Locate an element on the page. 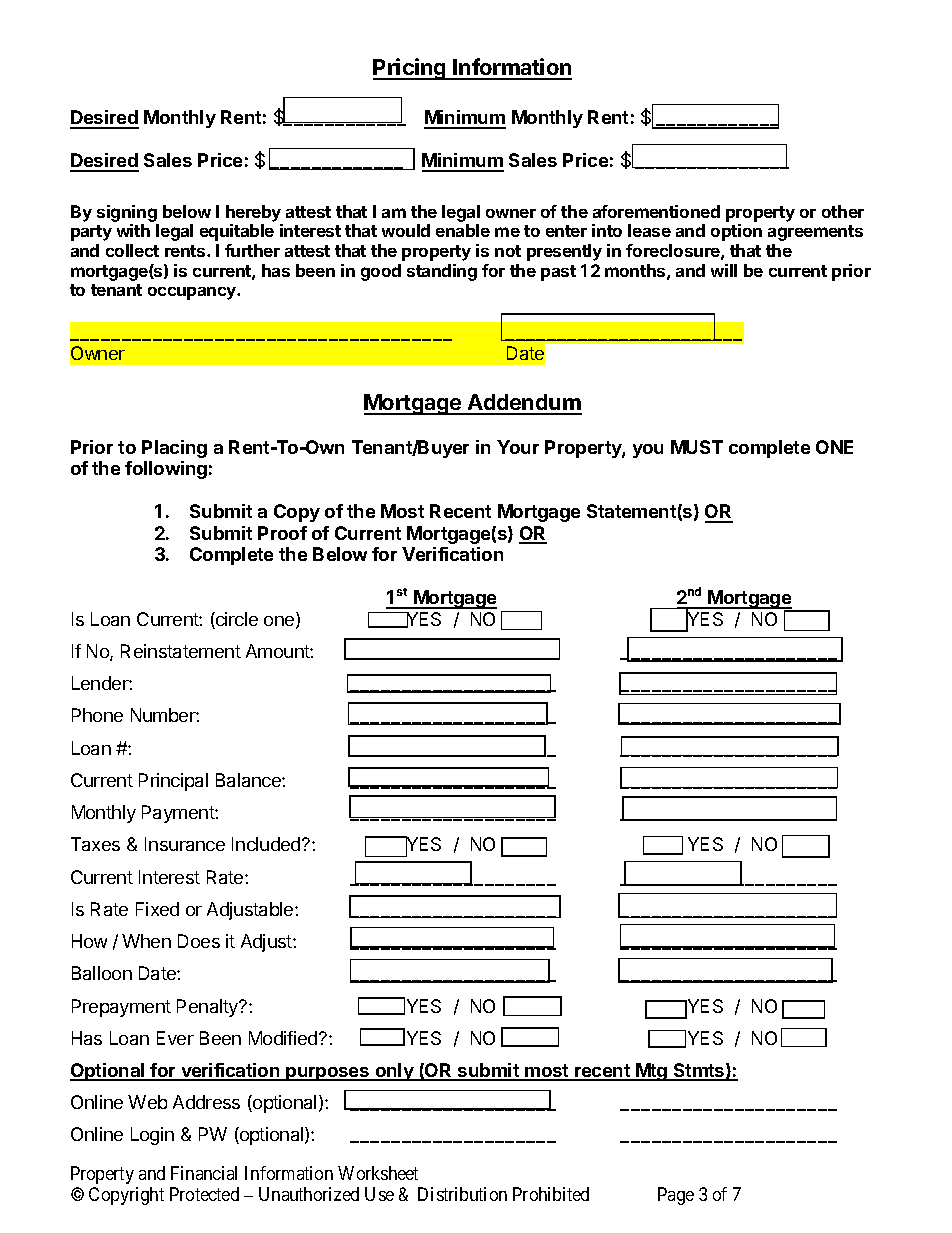 This page has height=1233, width=952. circle is located at coordinates (236, 620).
